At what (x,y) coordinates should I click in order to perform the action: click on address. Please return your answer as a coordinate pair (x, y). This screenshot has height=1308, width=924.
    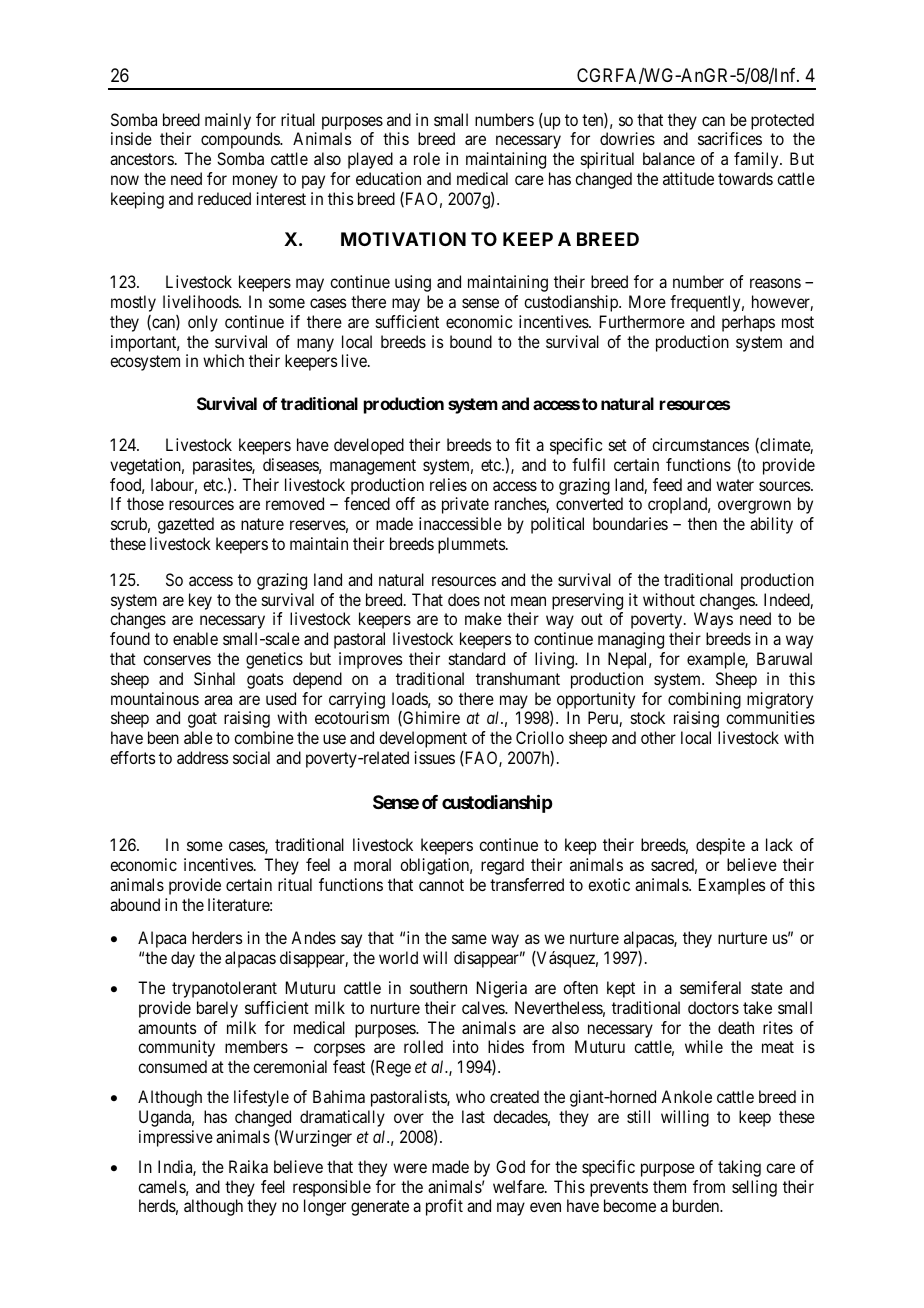
    Looking at the image, I should click on (202, 757).
